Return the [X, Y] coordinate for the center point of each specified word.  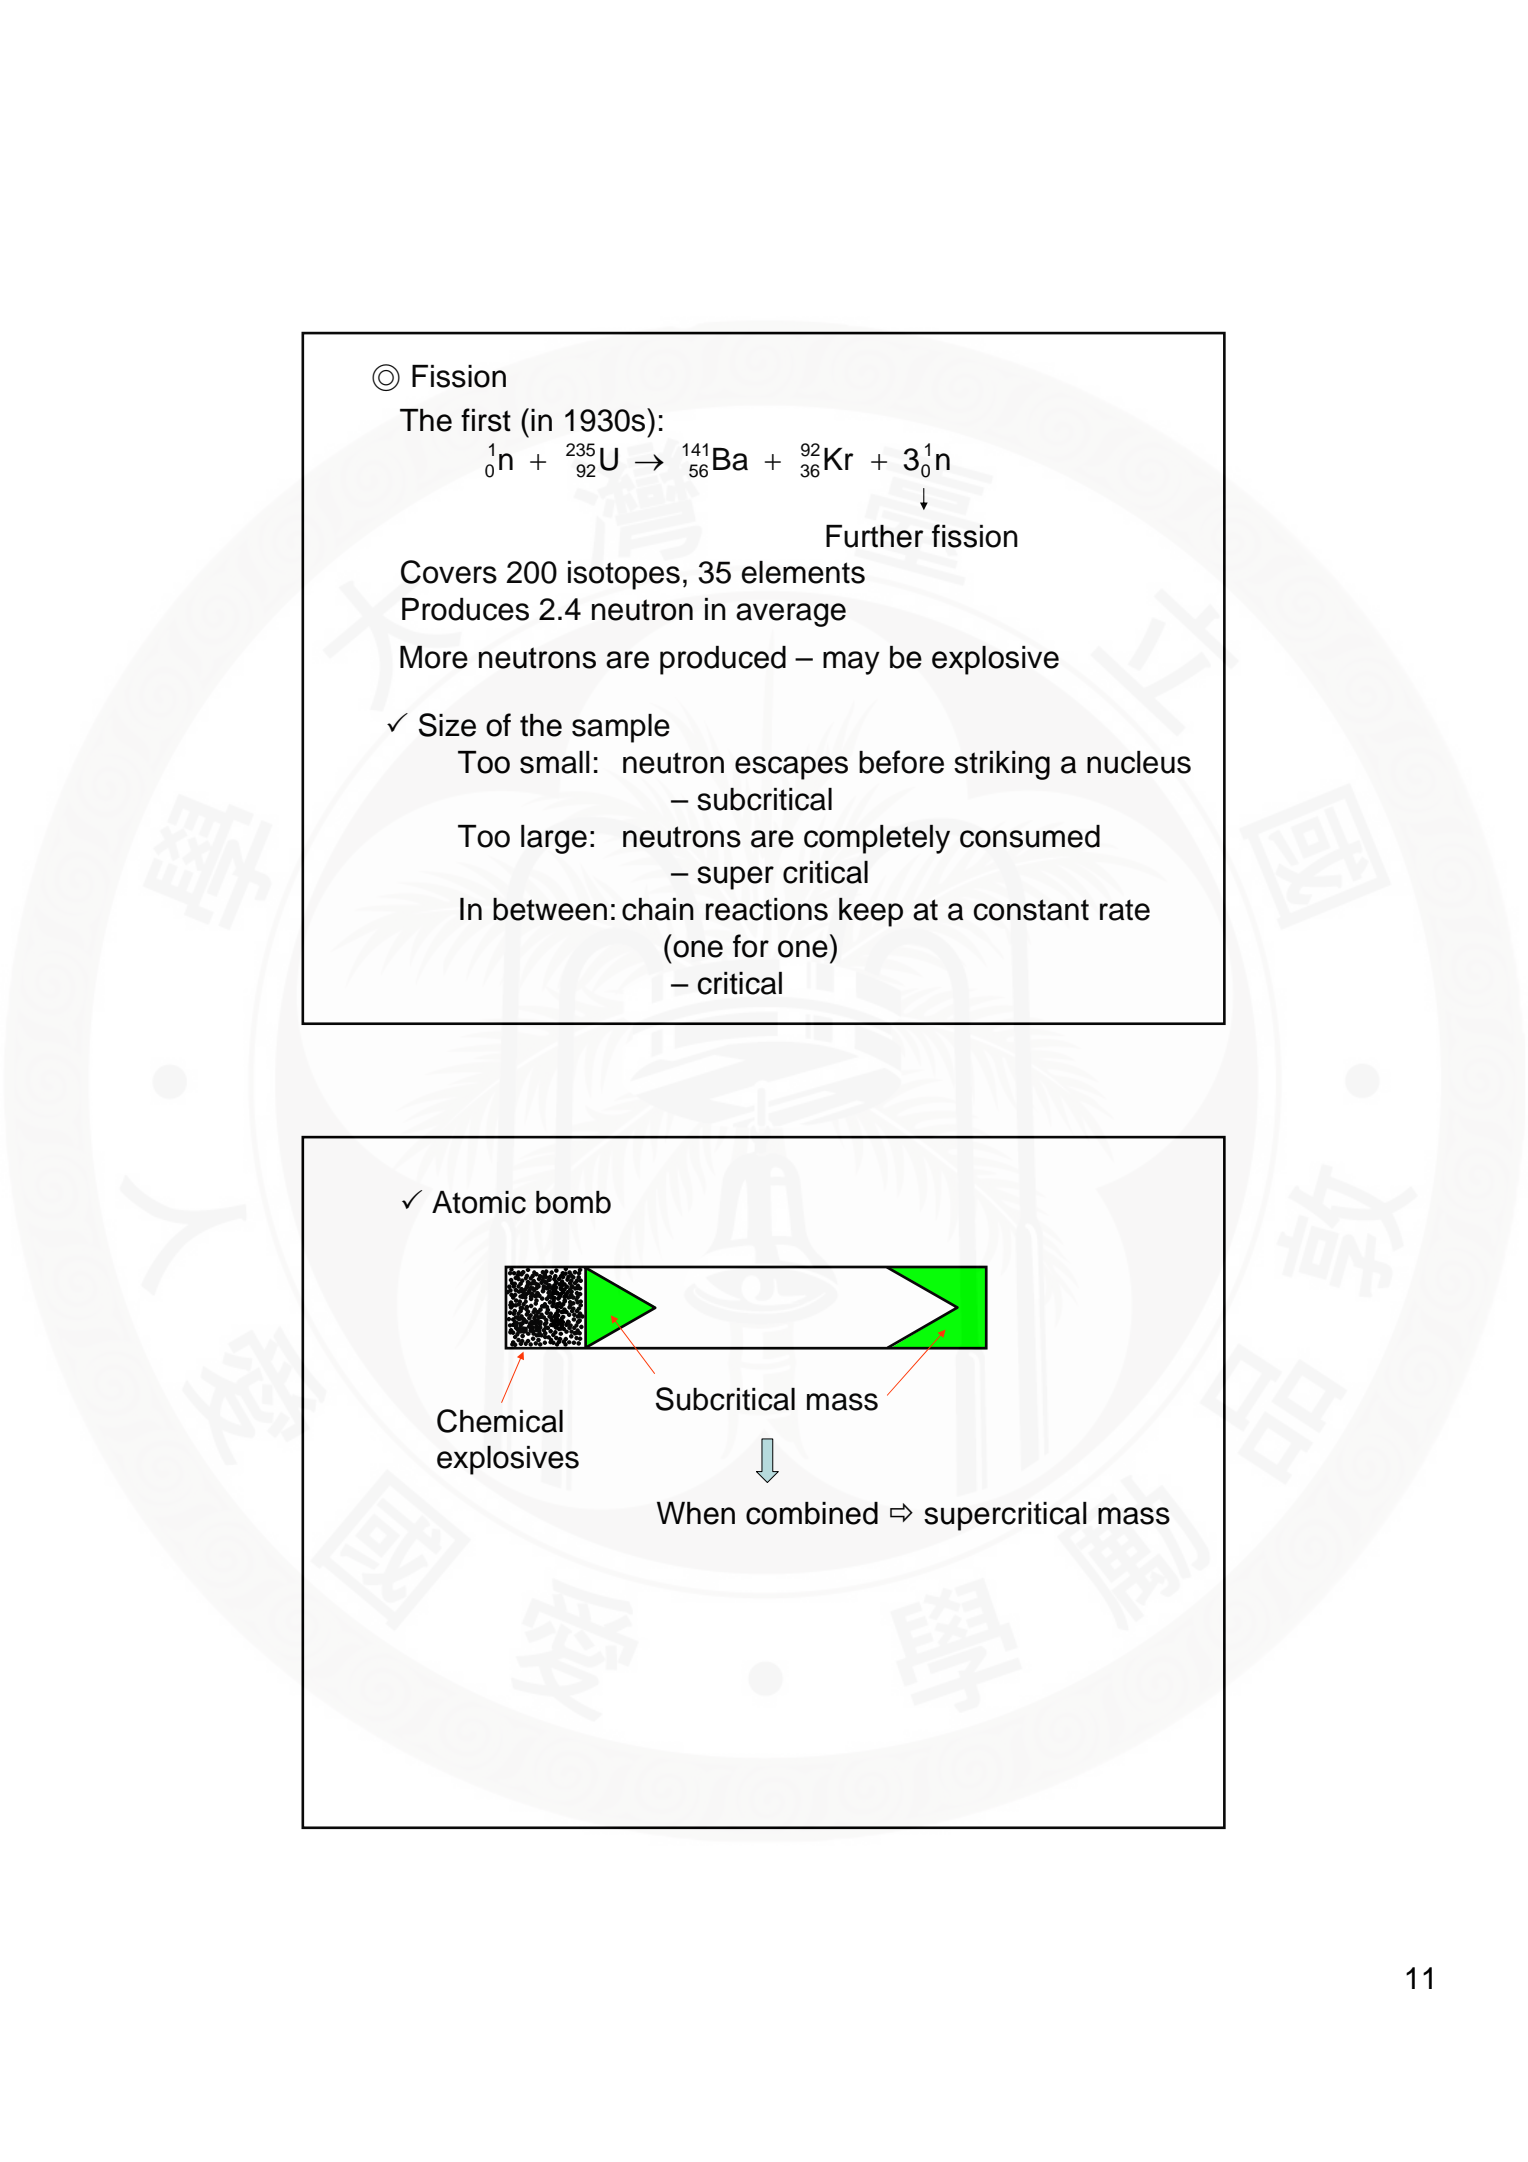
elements [803, 572]
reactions [767, 909]
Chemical [500, 1421]
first [486, 420]
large [554, 839]
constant [1031, 910]
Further [875, 536]
